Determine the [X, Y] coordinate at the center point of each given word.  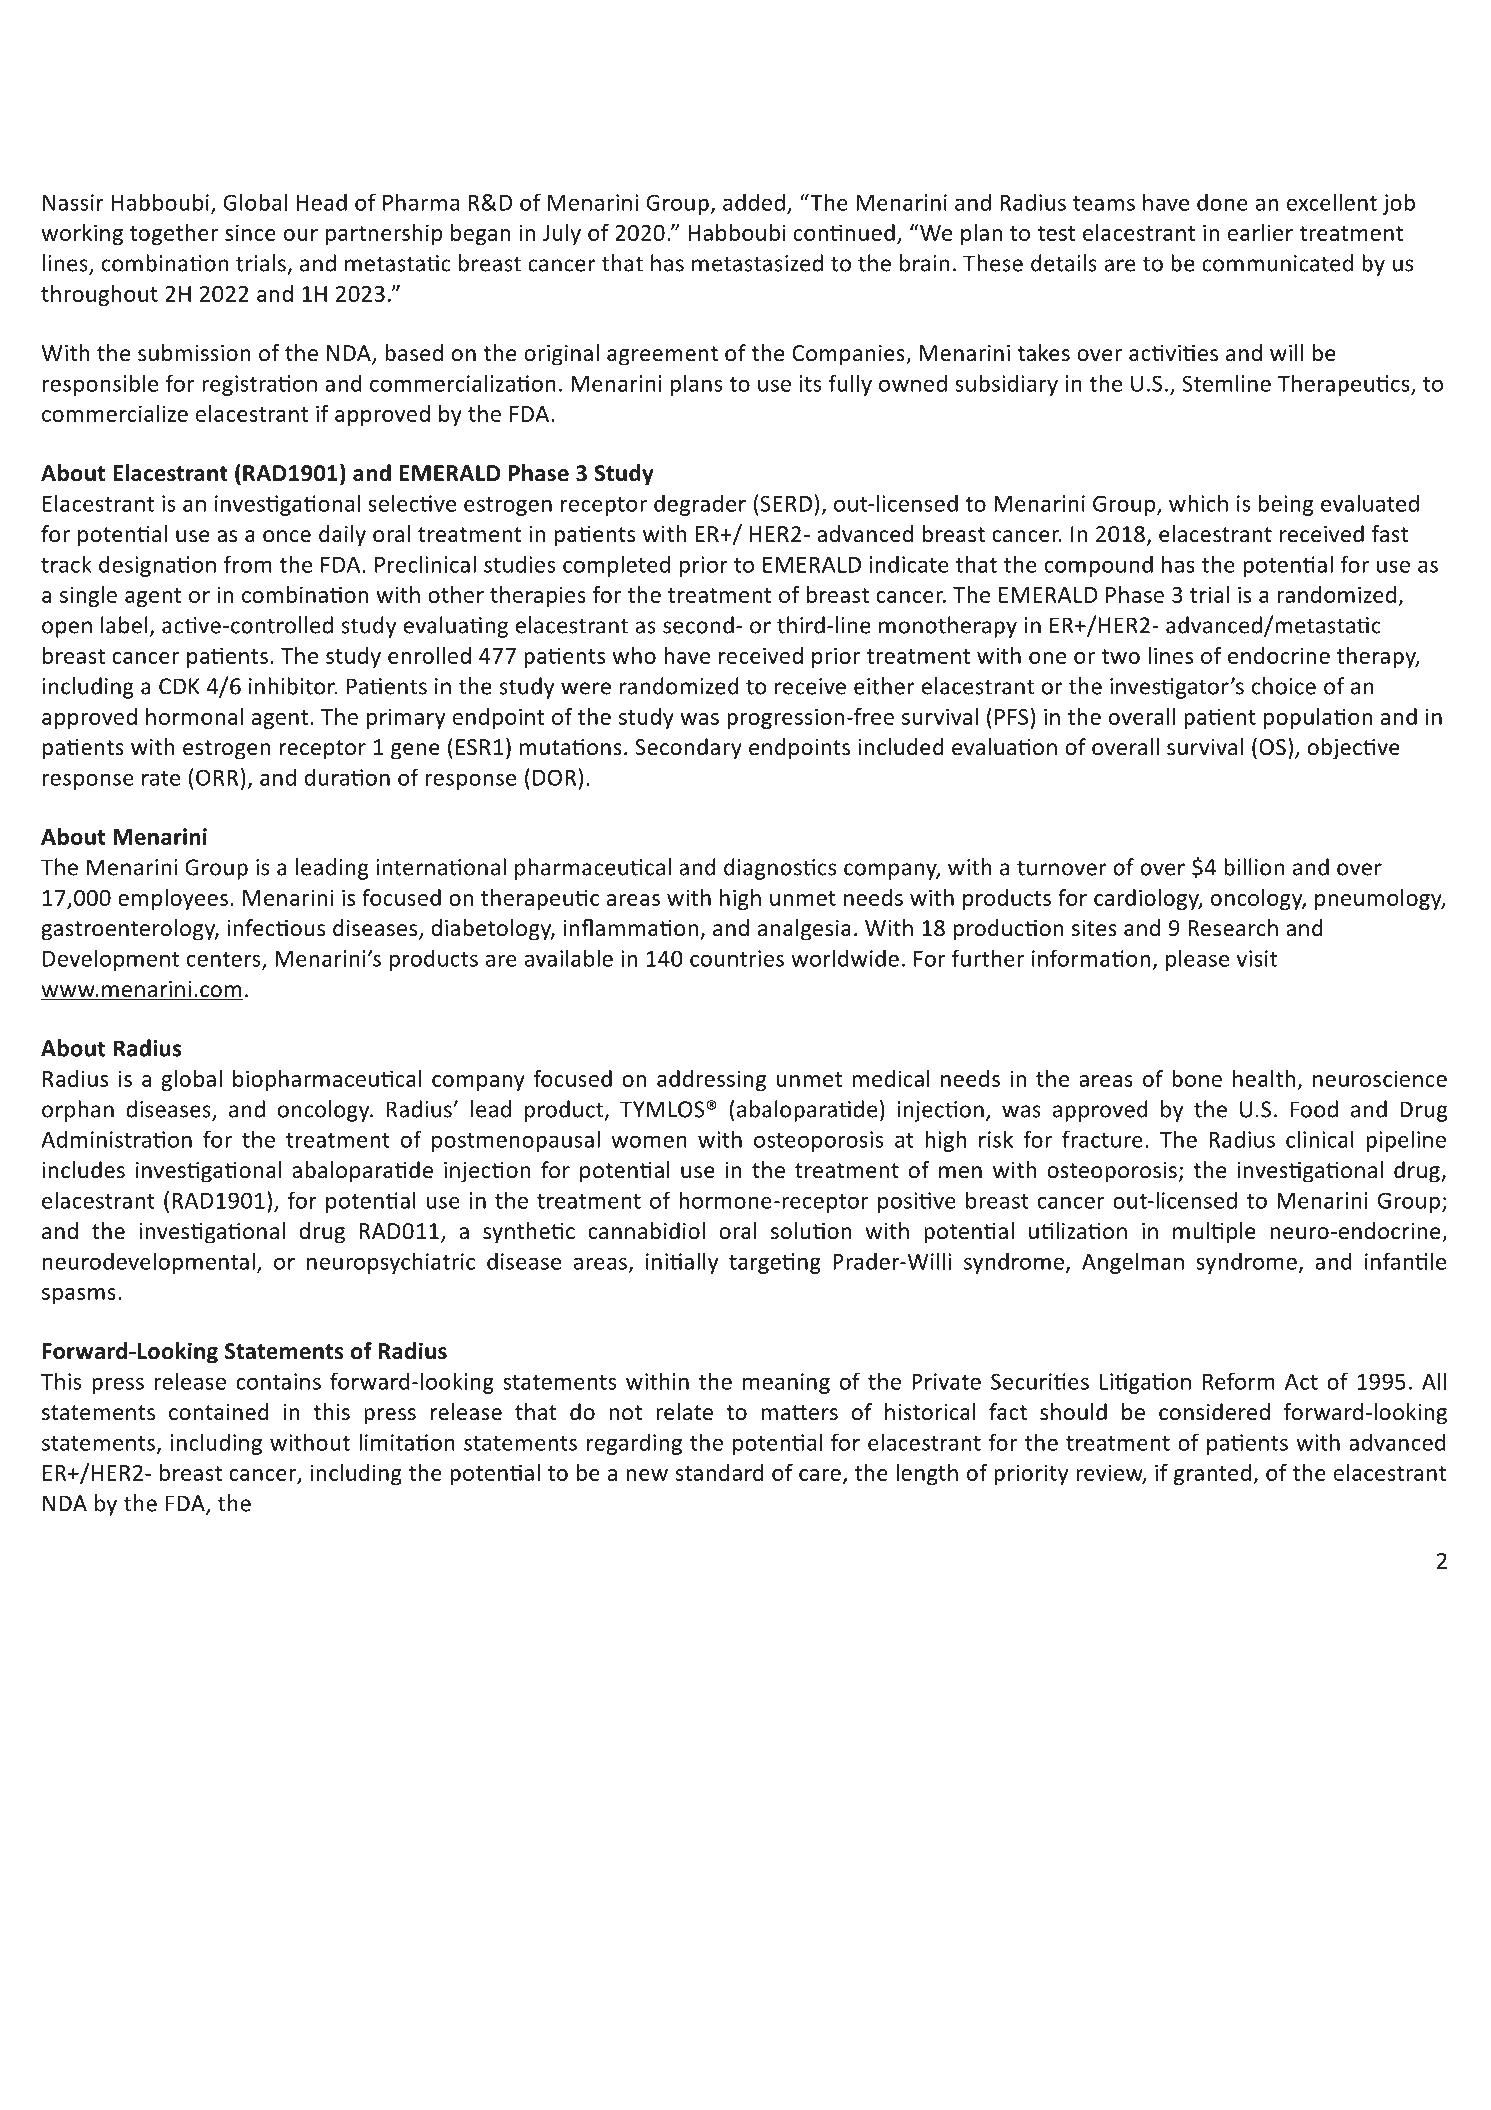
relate [684, 1412]
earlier [1260, 232]
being [1286, 505]
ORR [217, 777]
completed [616, 566]
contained [218, 1412]
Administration [116, 1139]
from [248, 564]
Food [1314, 1109]
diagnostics [780, 869]
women [649, 1141]
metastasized [757, 263]
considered [1214, 1412]
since [250, 232]
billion [1254, 867]
